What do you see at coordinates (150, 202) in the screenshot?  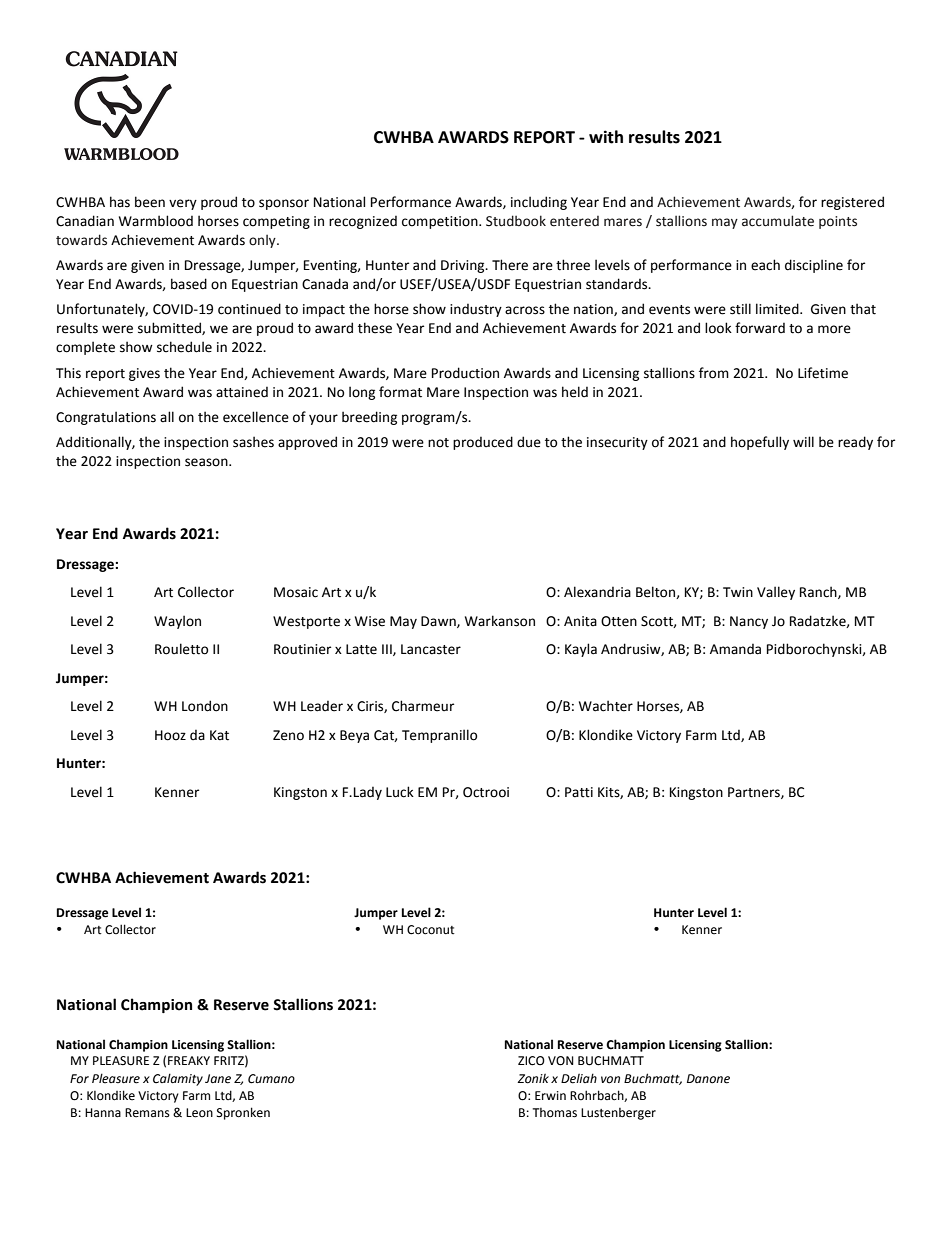 I see `been` at bounding box center [150, 202].
